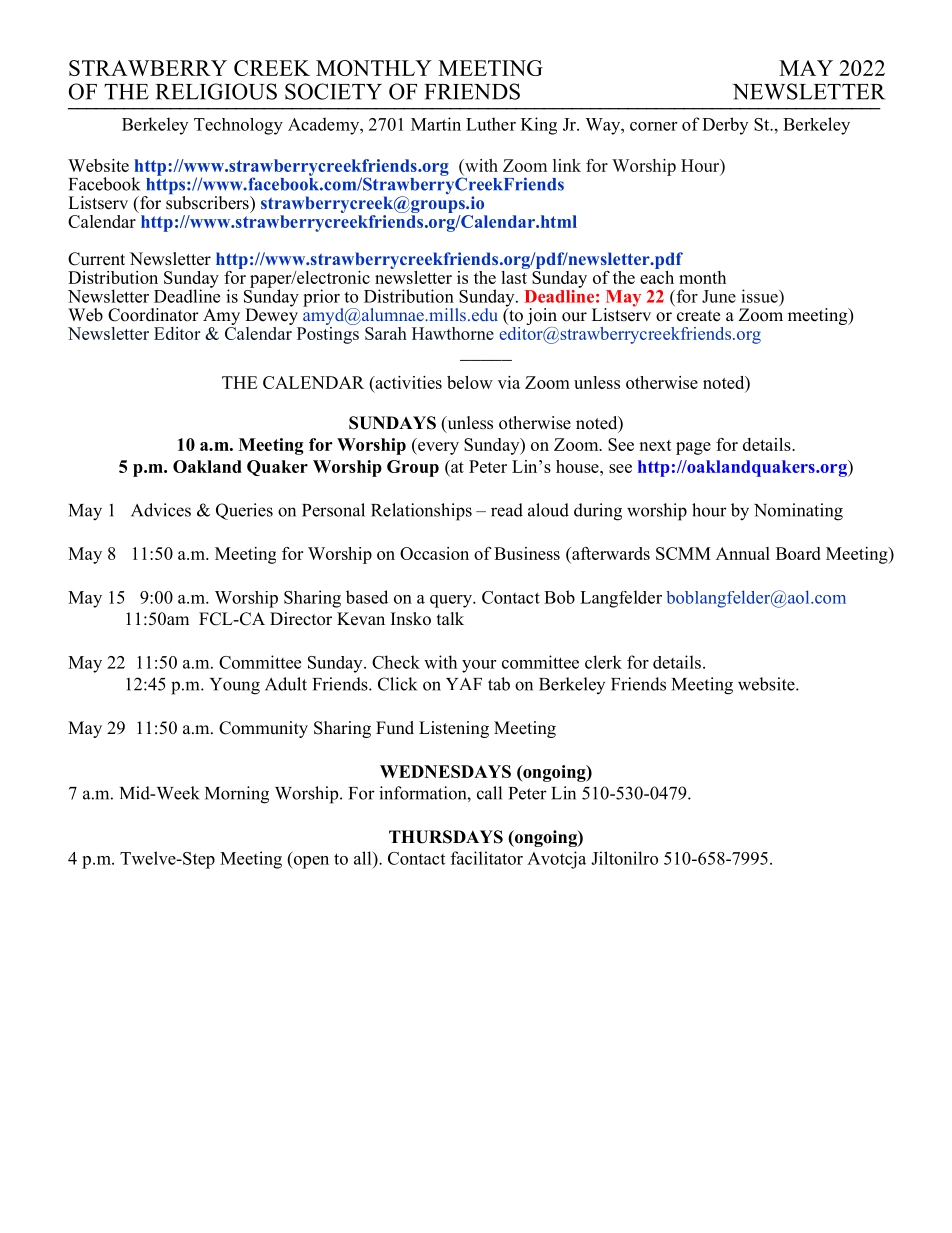 Image resolution: width=952 pixels, height=1233 pixels. Describe the element at coordinates (725, 126) in the page. I see `Derby` at that location.
